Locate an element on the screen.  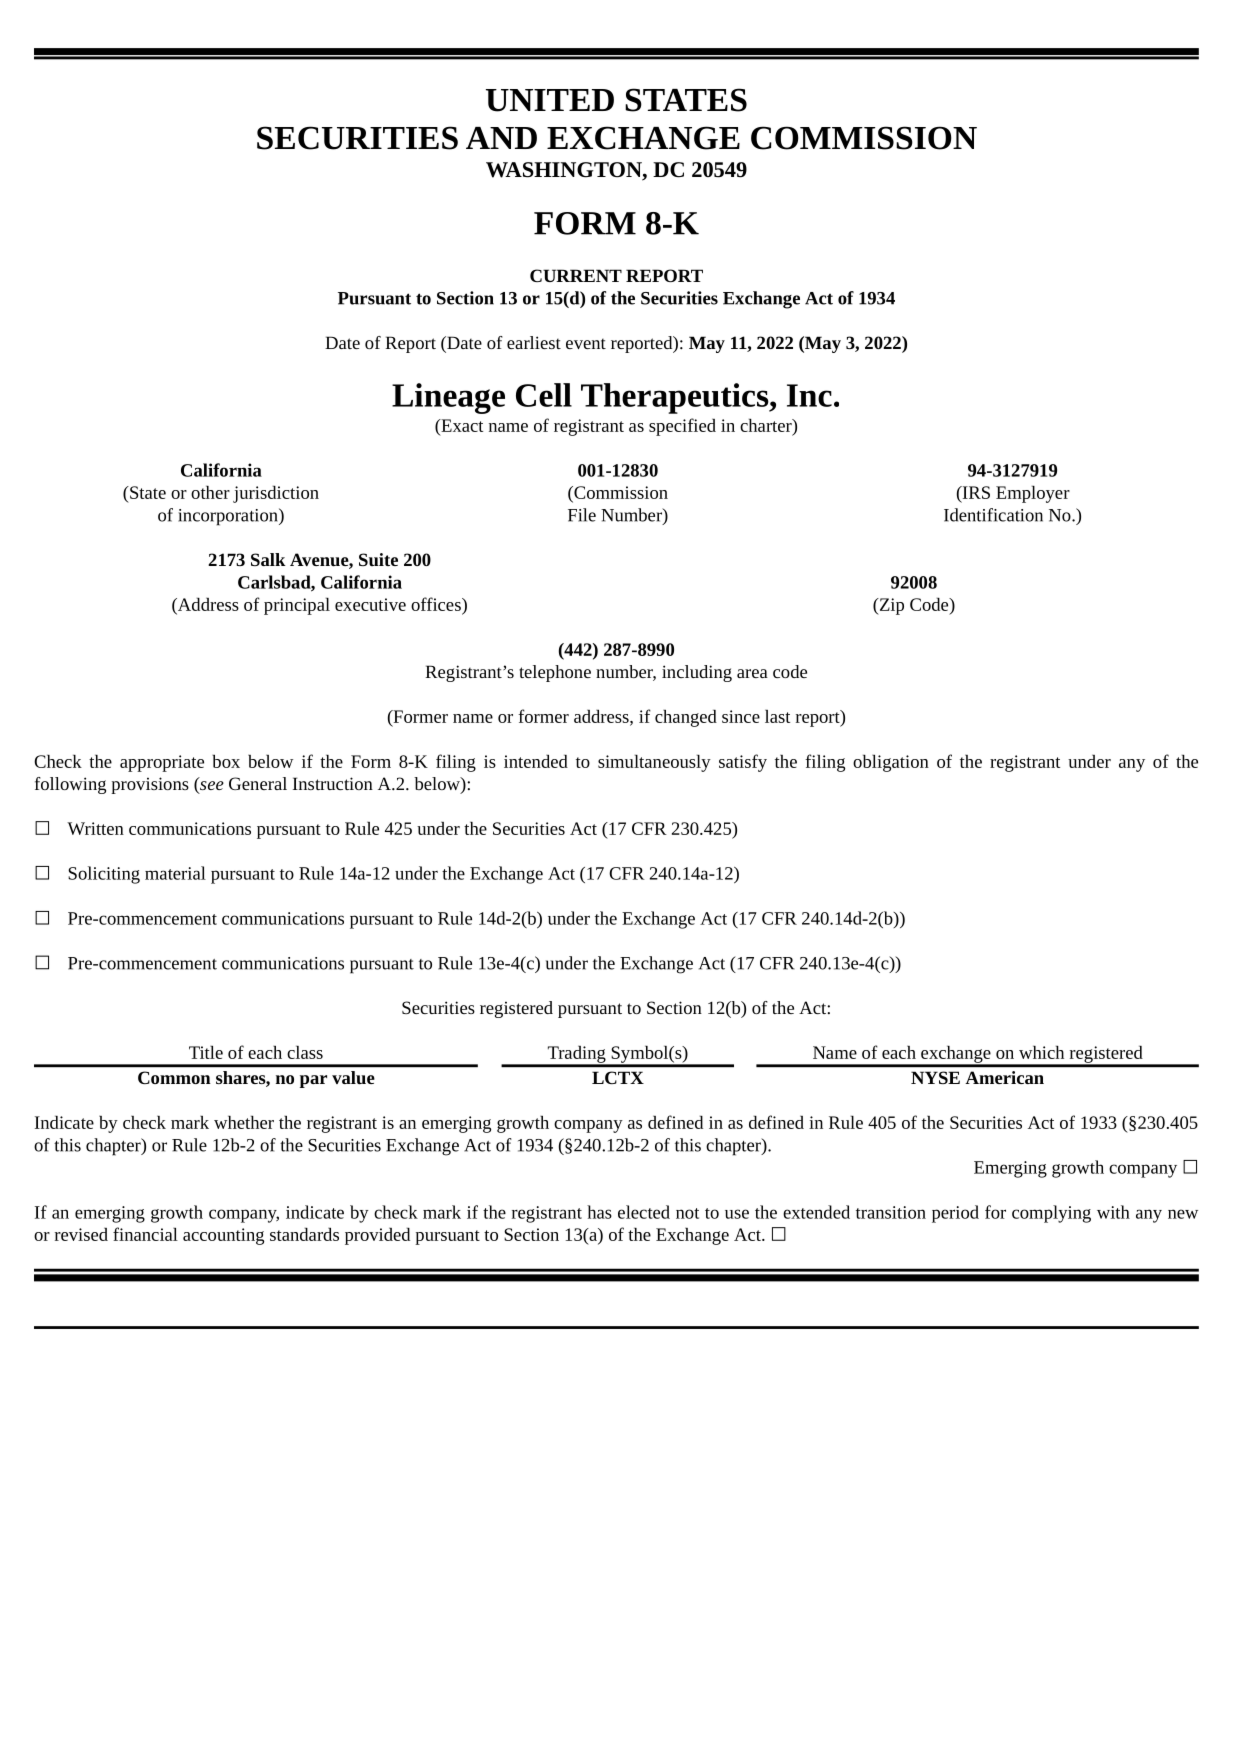
Employer is located at coordinates (1033, 494).
